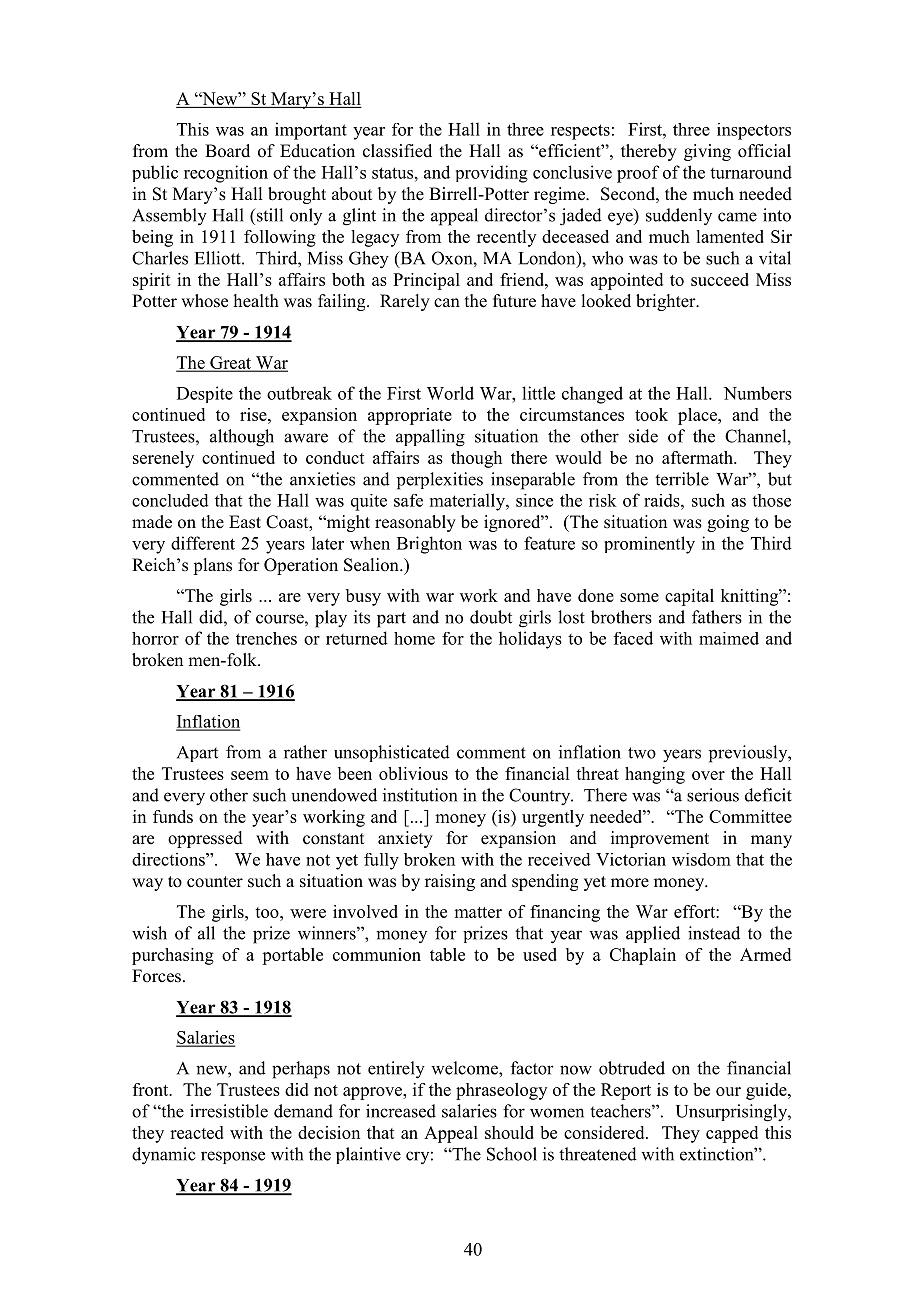 This image has width=924, height=1308. What do you see at coordinates (266, 638) in the image?
I see `trenches` at bounding box center [266, 638].
